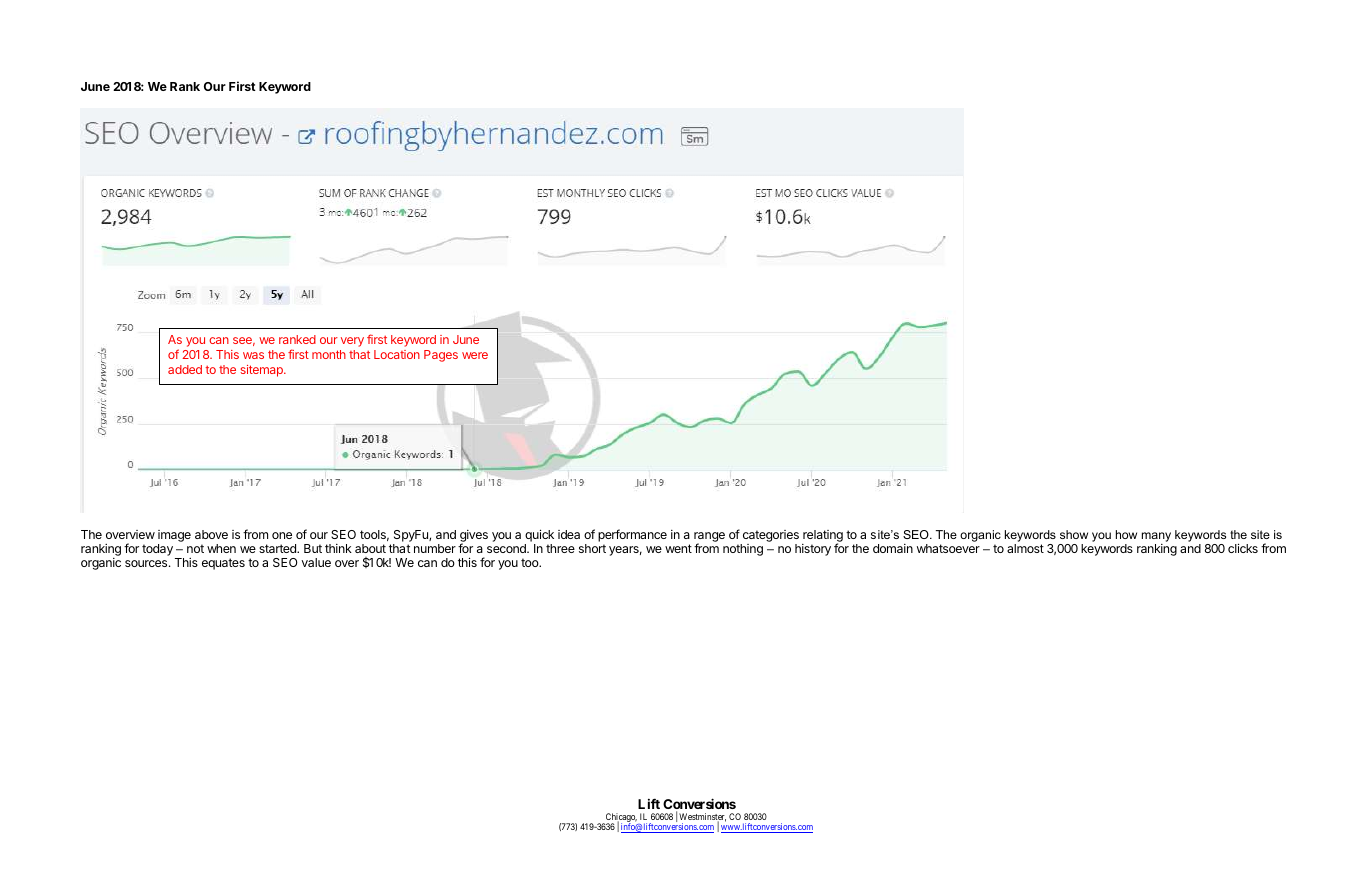 The width and height of the page is (1372, 887). I want to click on value, so click(316, 562).
